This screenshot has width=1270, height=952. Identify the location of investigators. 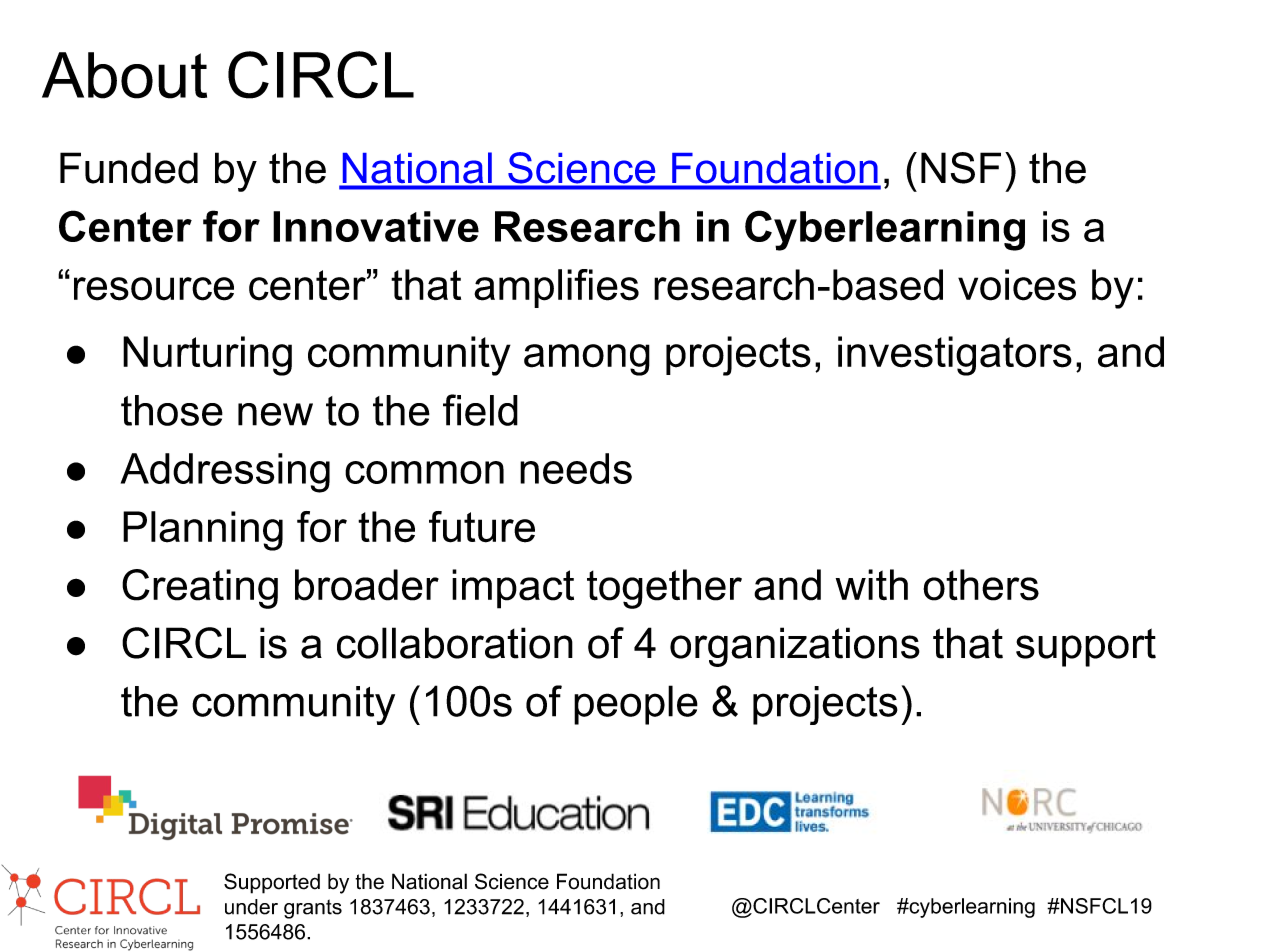
(955, 356).
